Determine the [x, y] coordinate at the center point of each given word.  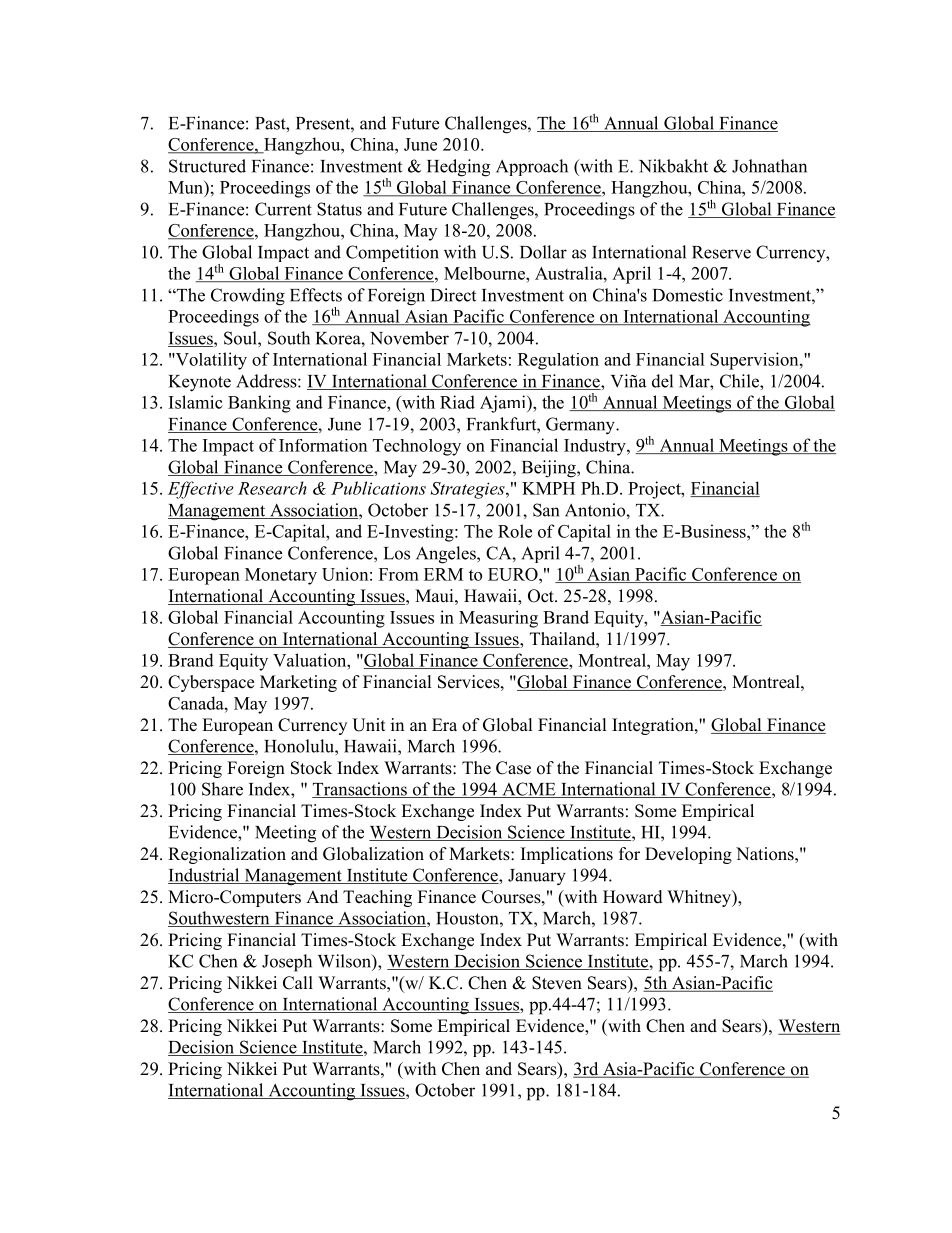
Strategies [468, 490]
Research [272, 488]
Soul [241, 338]
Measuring [498, 619]
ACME [529, 790]
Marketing [298, 683]
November [409, 338]
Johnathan [769, 166]
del [662, 381]
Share [222, 789]
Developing [688, 855]
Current [283, 209]
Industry [596, 447]
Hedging [458, 168]
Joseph [287, 963]
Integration [654, 726]
